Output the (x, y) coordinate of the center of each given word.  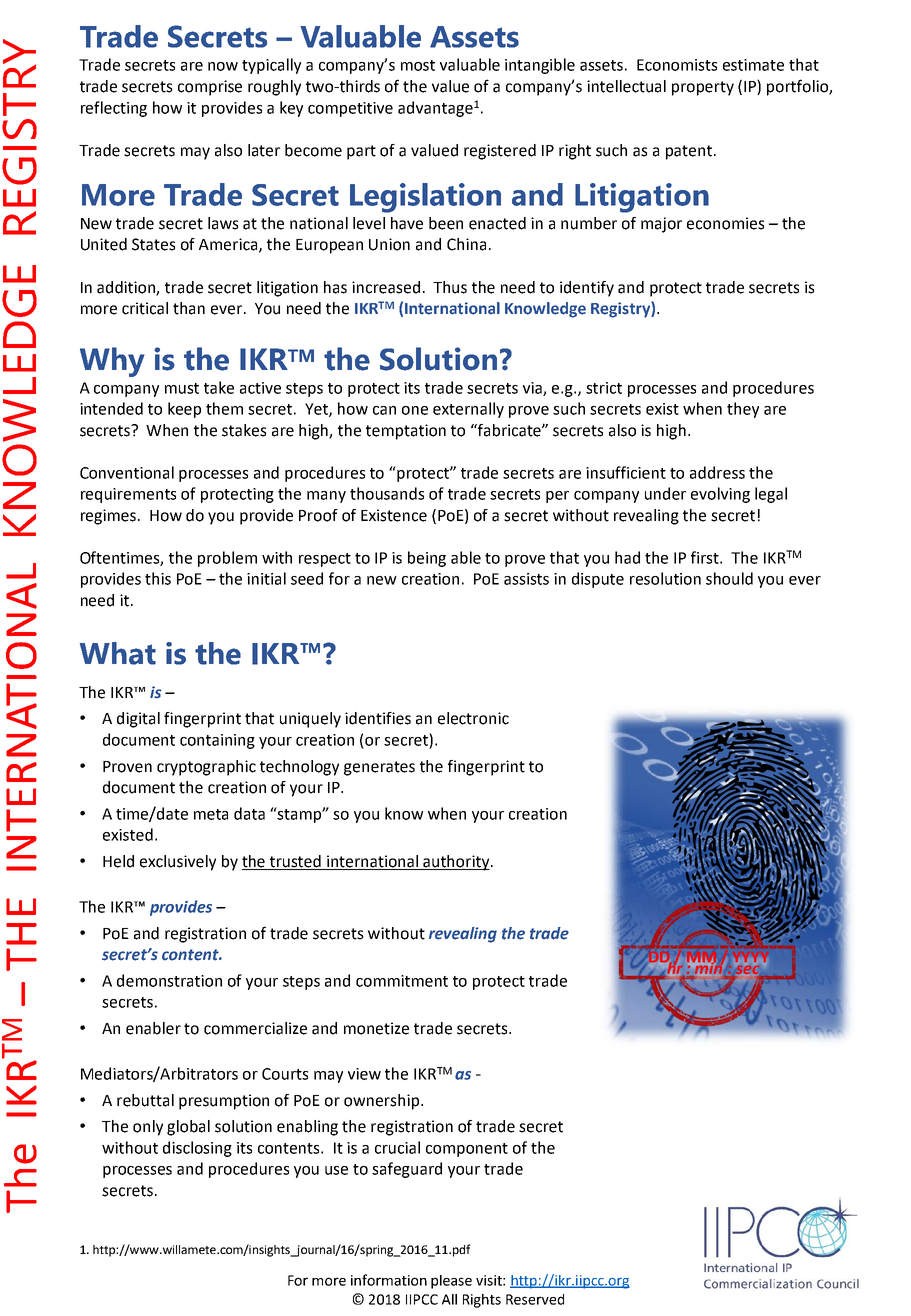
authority (456, 863)
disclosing (197, 1149)
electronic (473, 718)
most (418, 65)
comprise (210, 88)
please (451, 1282)
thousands (387, 493)
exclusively (178, 863)
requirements (128, 495)
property (703, 88)
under (665, 493)
